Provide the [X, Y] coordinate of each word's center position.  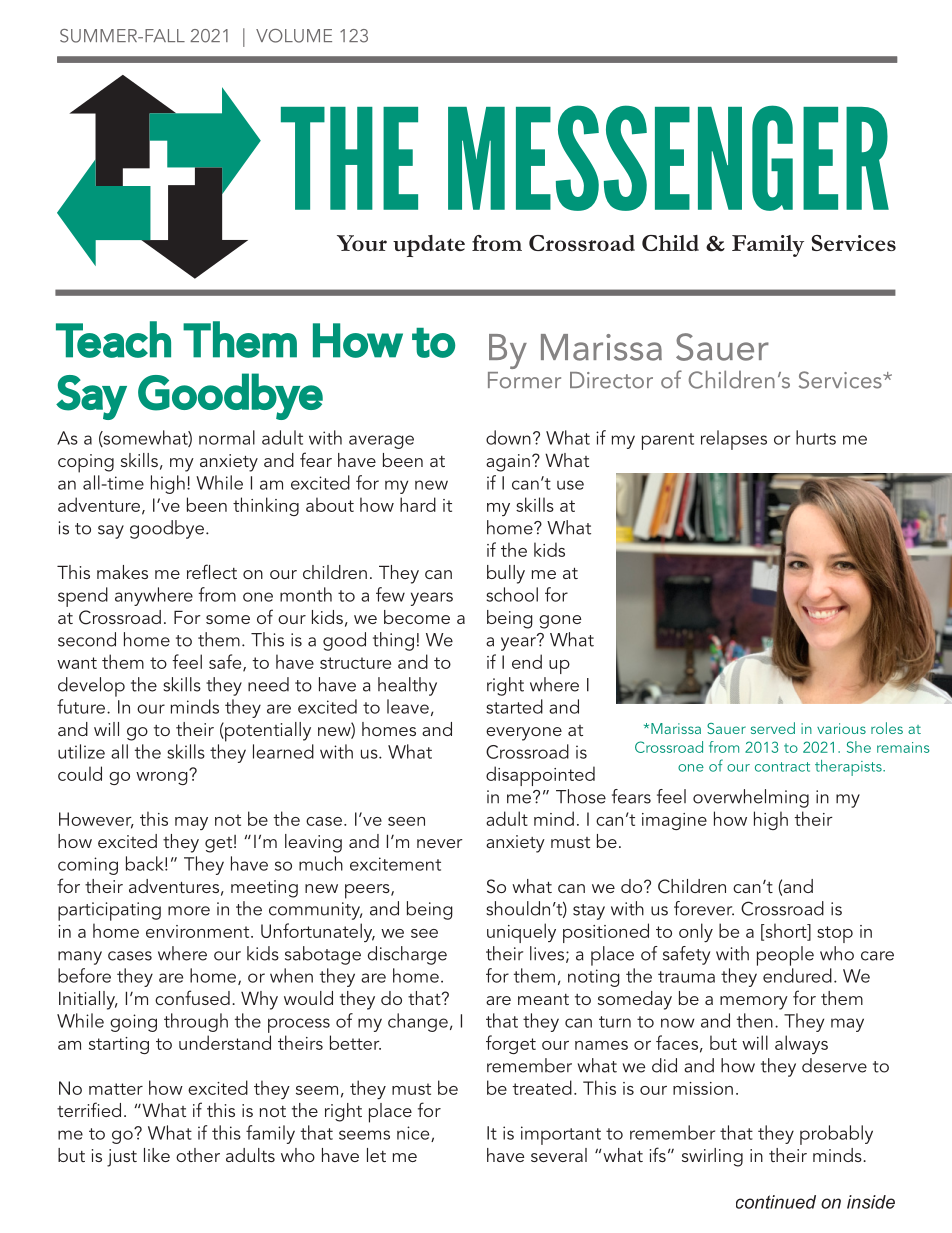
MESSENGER [668, 158]
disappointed [540, 776]
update [429, 246]
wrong [163, 777]
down [508, 437]
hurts [816, 437]
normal [227, 437]
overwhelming [751, 798]
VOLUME [294, 36]
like [157, 1155]
